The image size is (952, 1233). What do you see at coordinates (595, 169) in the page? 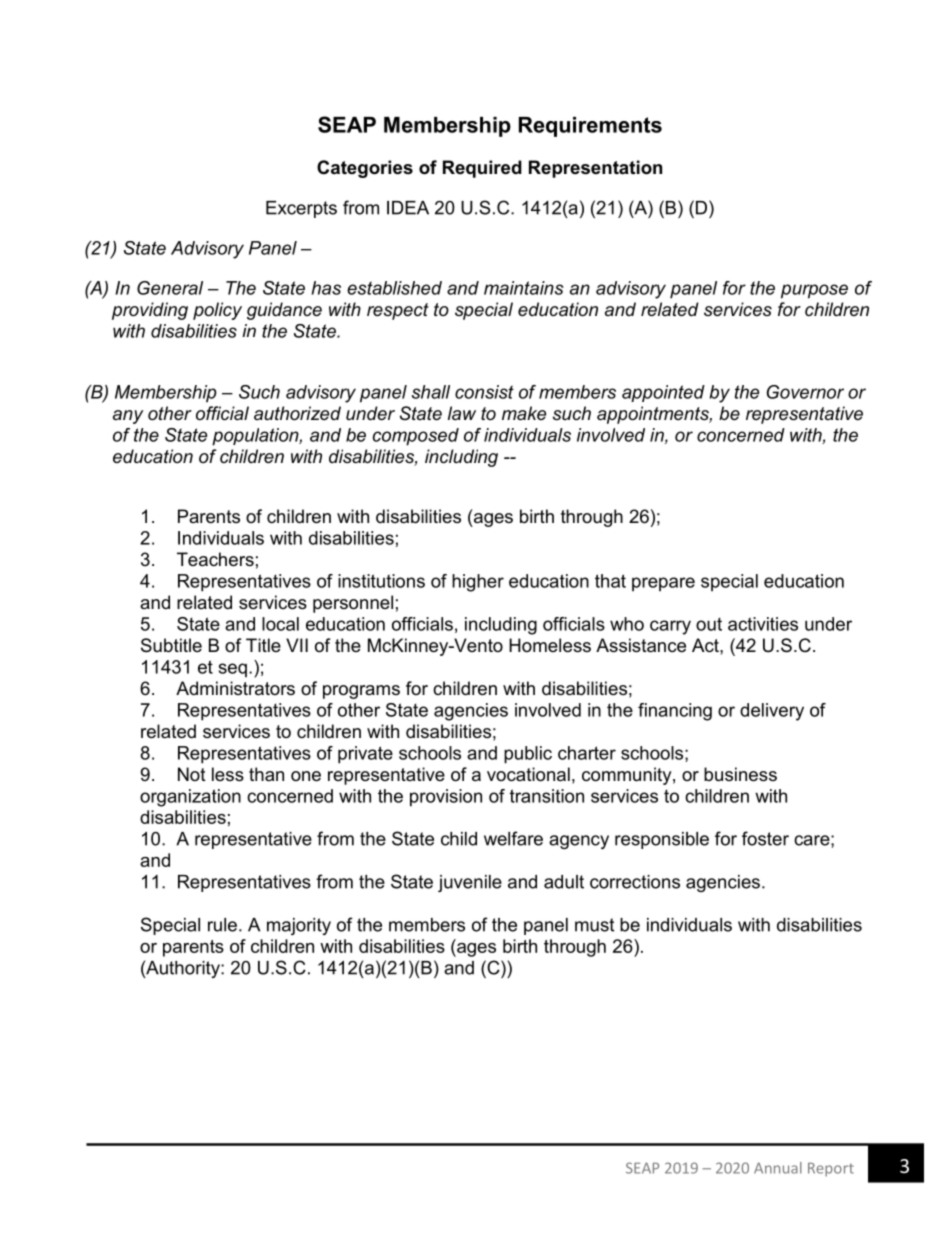
I see `Representation` at bounding box center [595, 169].
